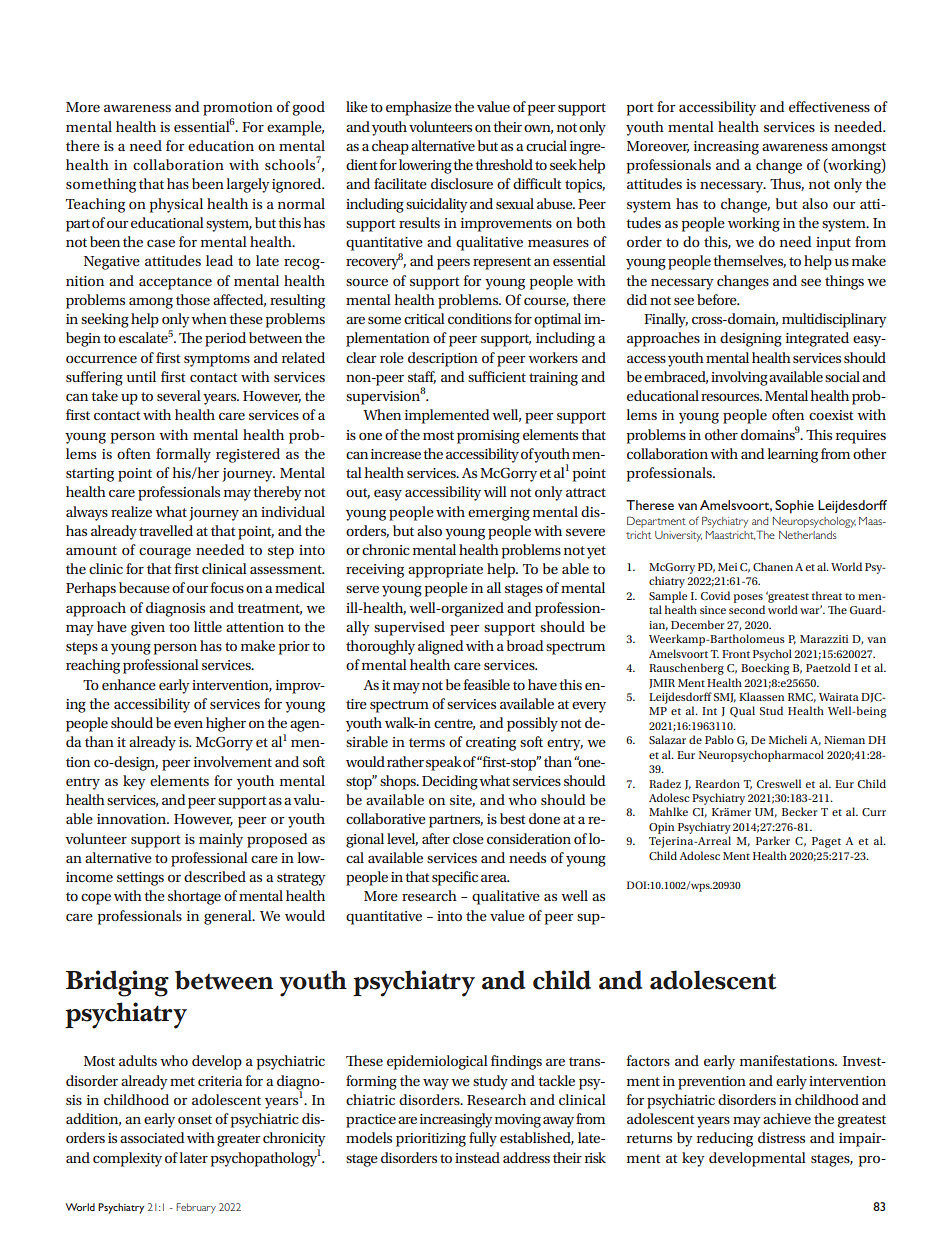 This image has height=1256, width=952. I want to click on Front, so click(736, 654).
